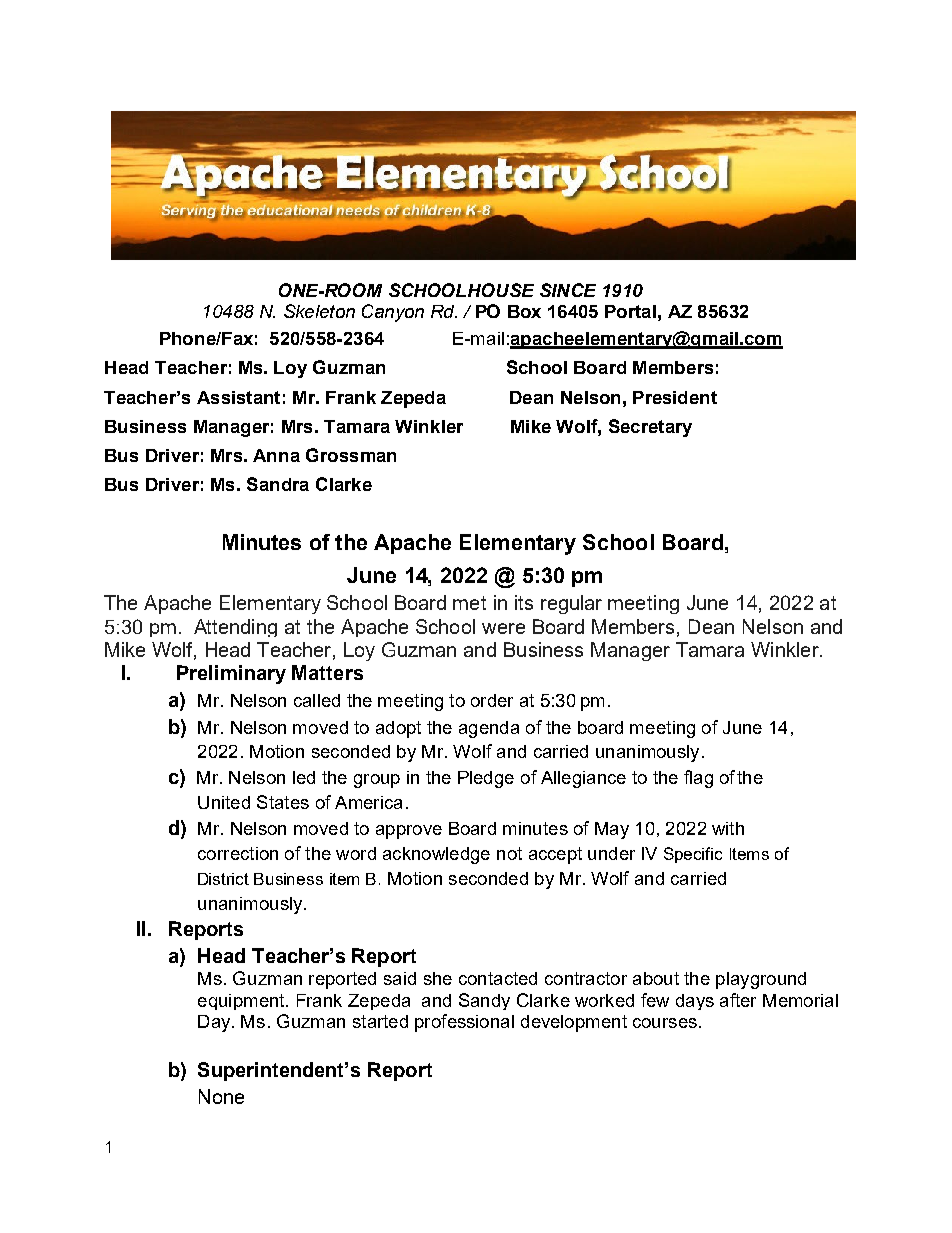  I want to click on Box, so click(524, 311).
